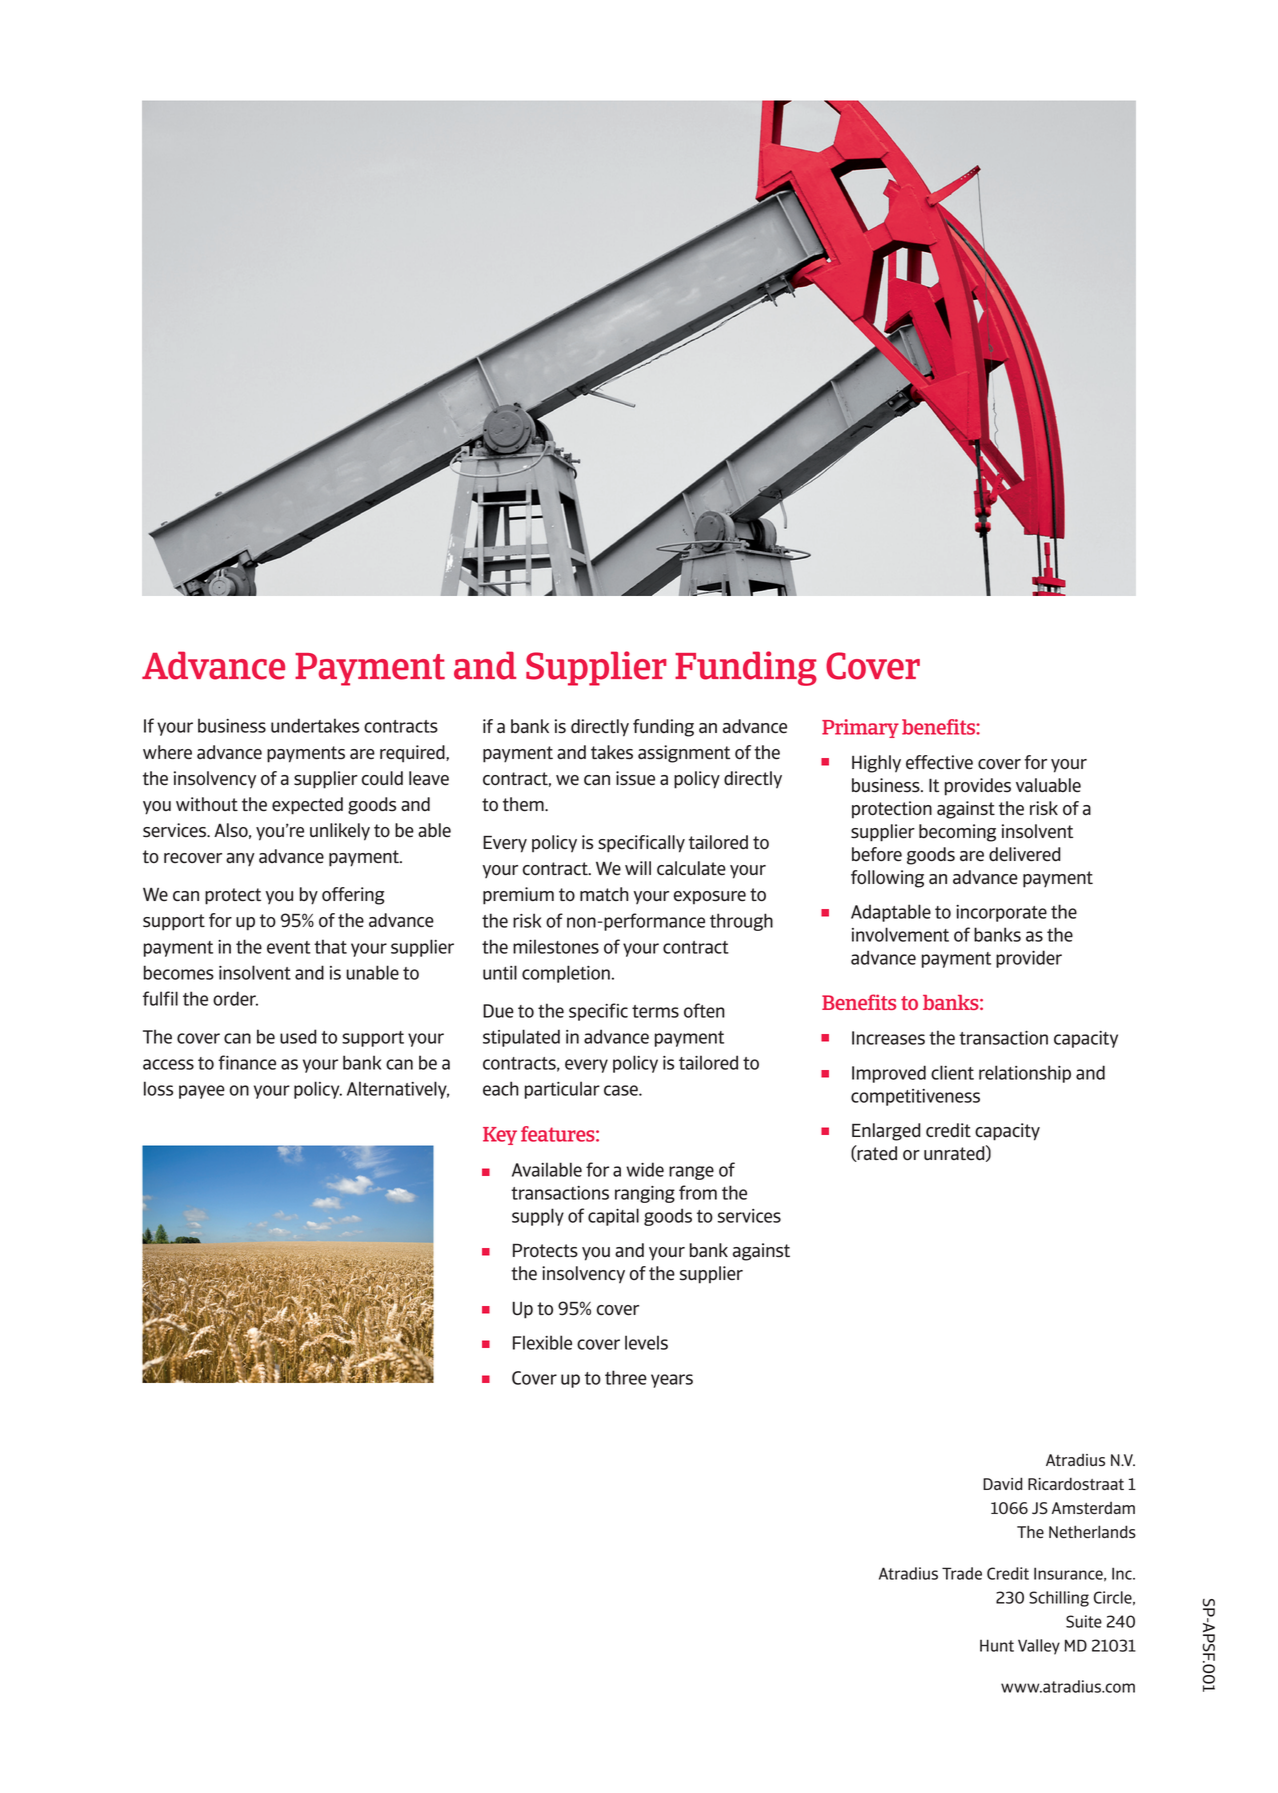  What do you see at coordinates (1003, 1483) in the screenshot?
I see `David` at bounding box center [1003, 1483].
